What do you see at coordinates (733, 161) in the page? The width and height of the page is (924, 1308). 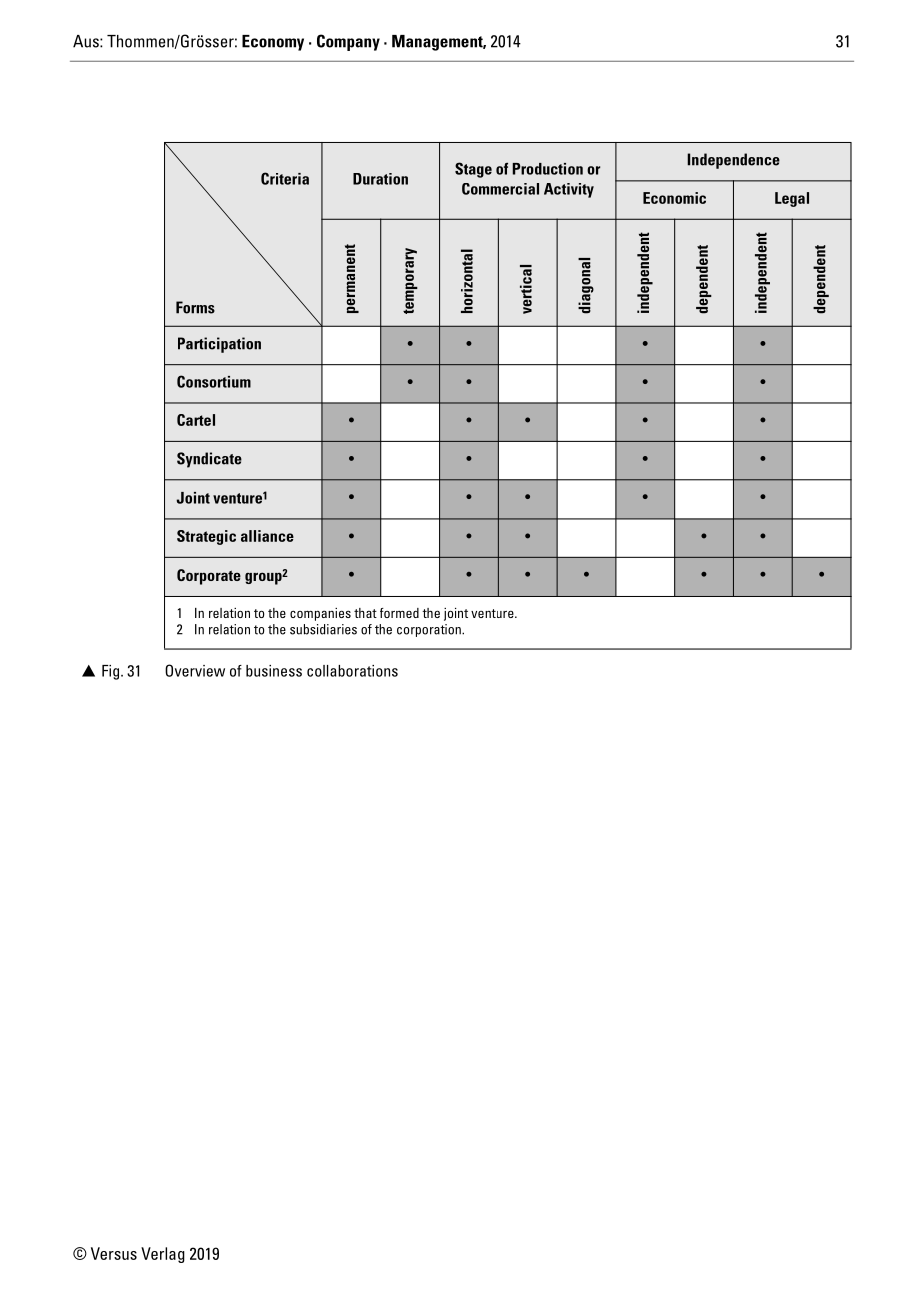 I see `Independence` at bounding box center [733, 161].
